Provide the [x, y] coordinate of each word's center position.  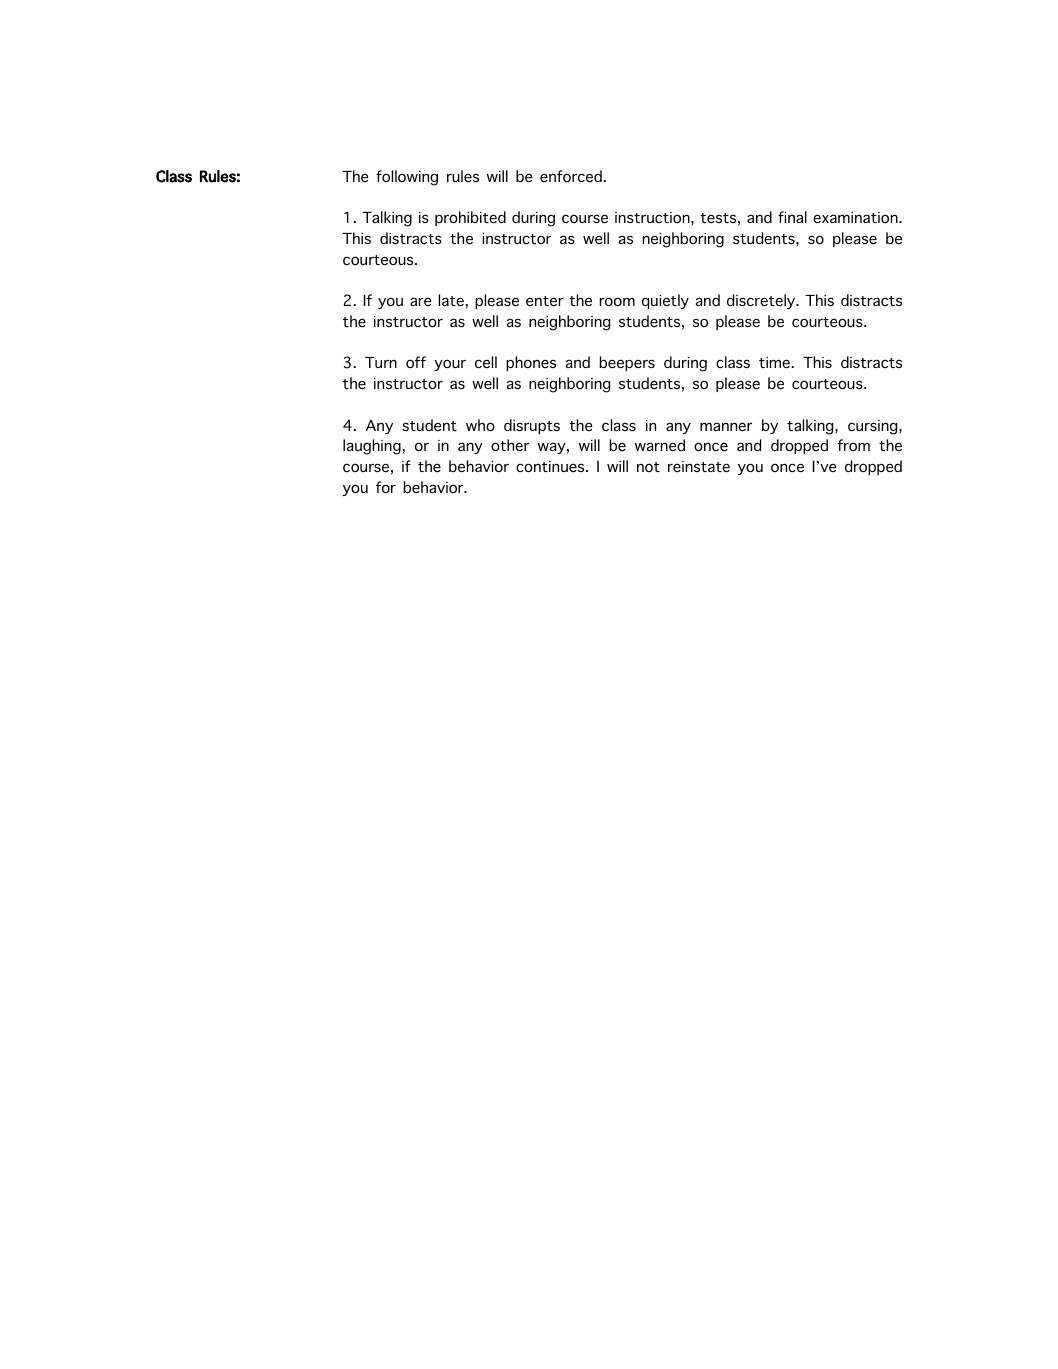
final [792, 217]
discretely [762, 301]
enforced [572, 176]
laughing [373, 447]
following [407, 178]
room [617, 302]
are [420, 301]
